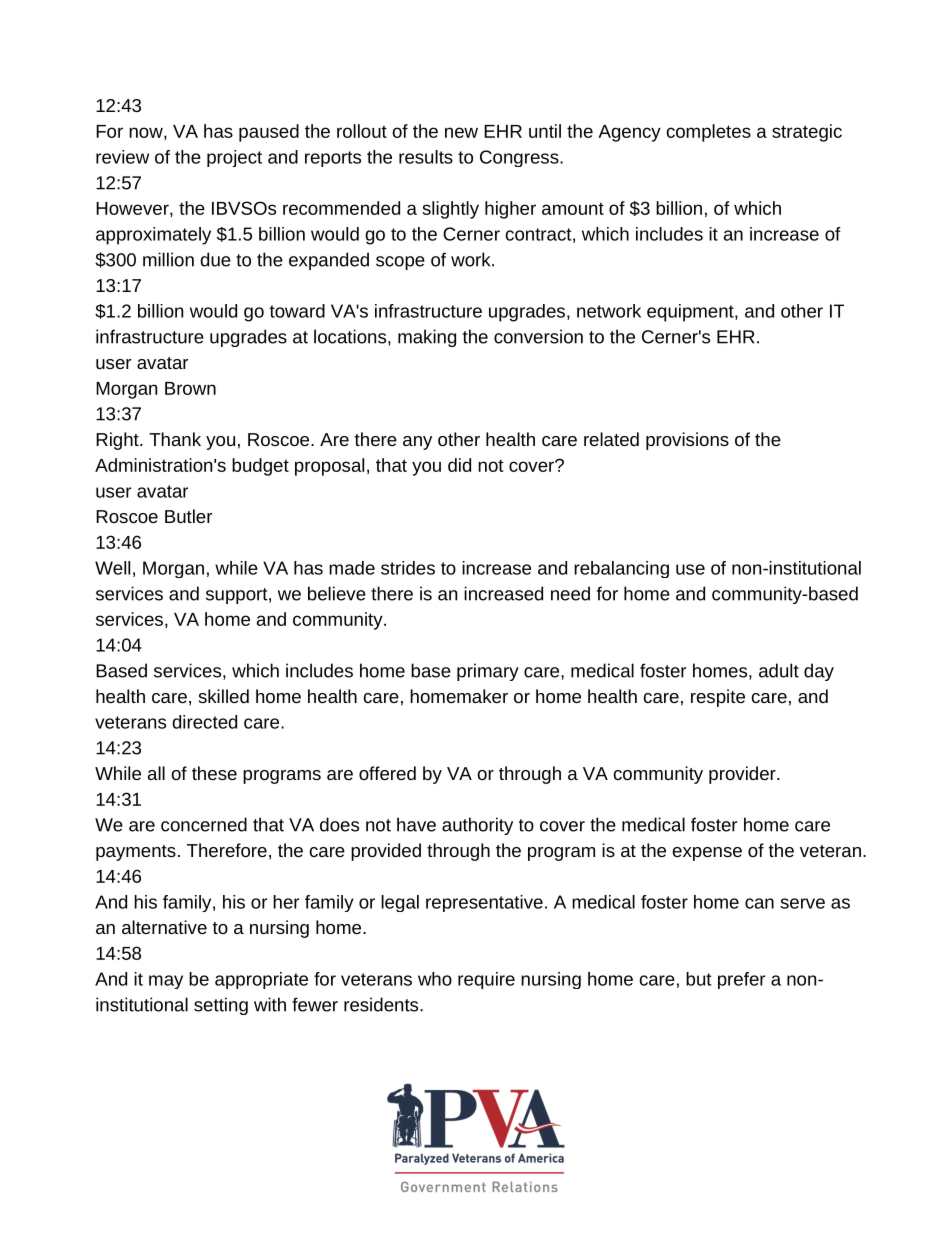 Image resolution: width=952 pixels, height=1233 pixels. I want to click on may, so click(166, 982).
